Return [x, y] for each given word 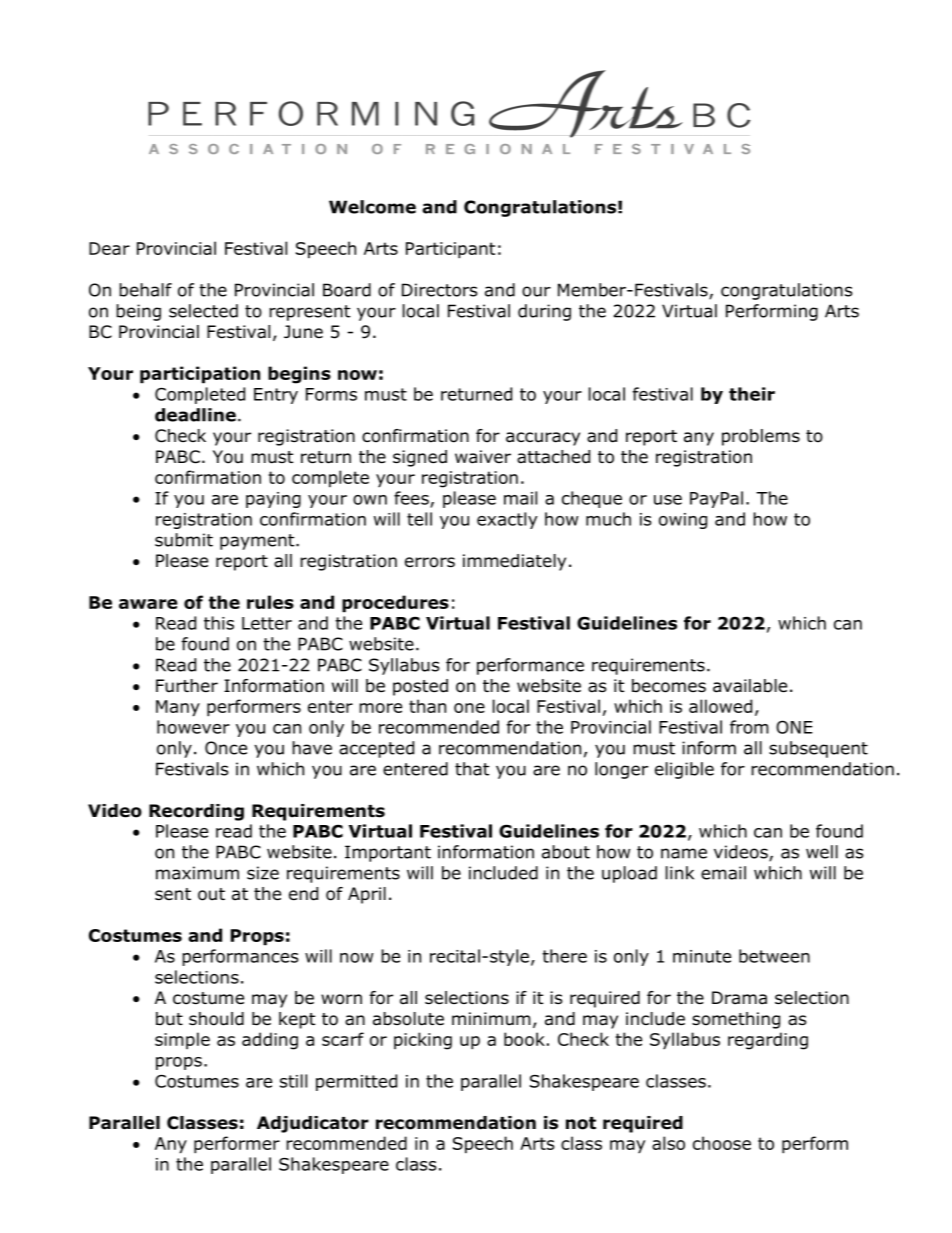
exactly [507, 520]
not [581, 1123]
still [293, 1081]
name [684, 853]
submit [184, 540]
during [544, 312]
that [472, 769]
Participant [450, 250]
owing [683, 521]
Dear [109, 248]
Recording [196, 812]
